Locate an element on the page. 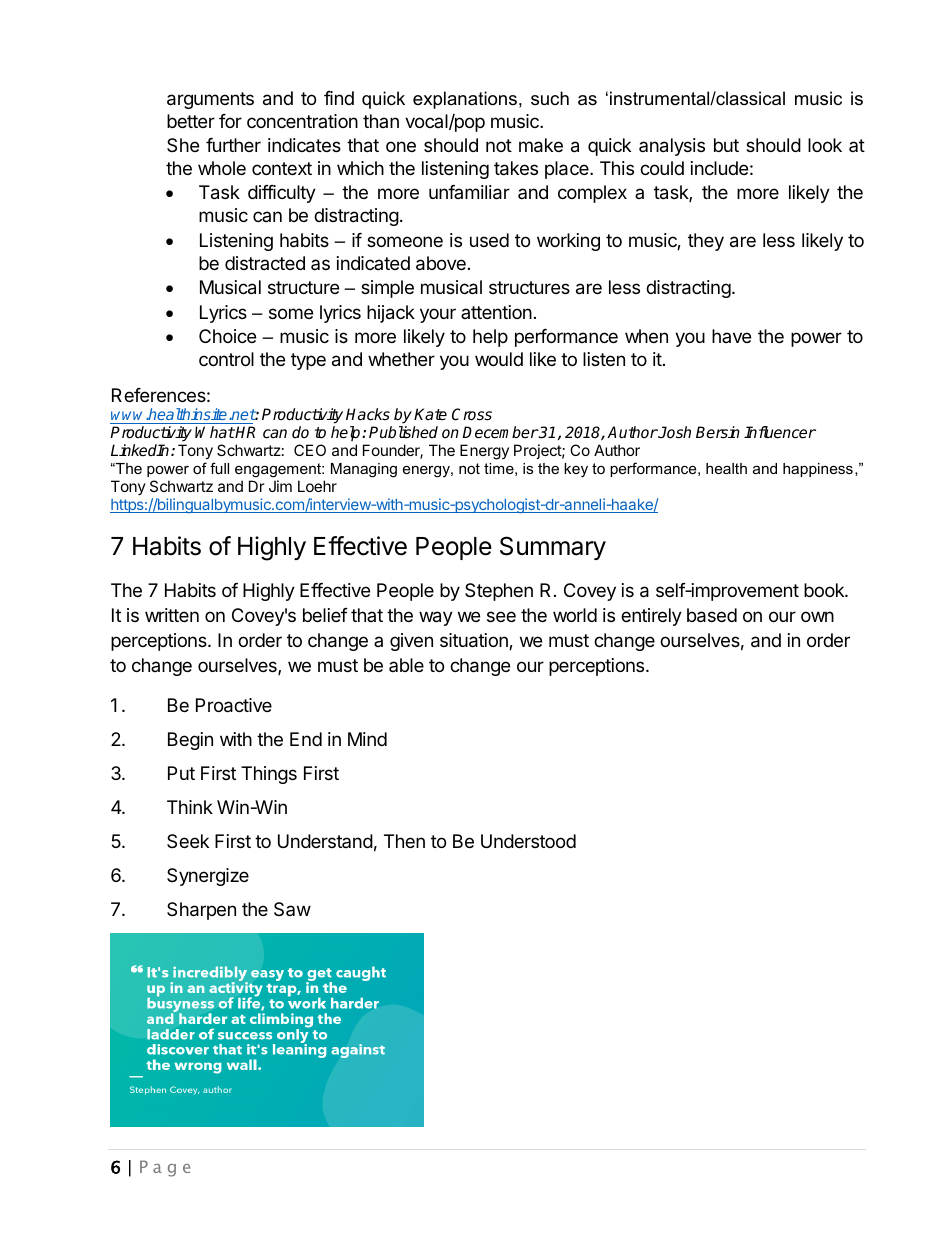 The width and height of the image is (952, 1233). but is located at coordinates (726, 145).
